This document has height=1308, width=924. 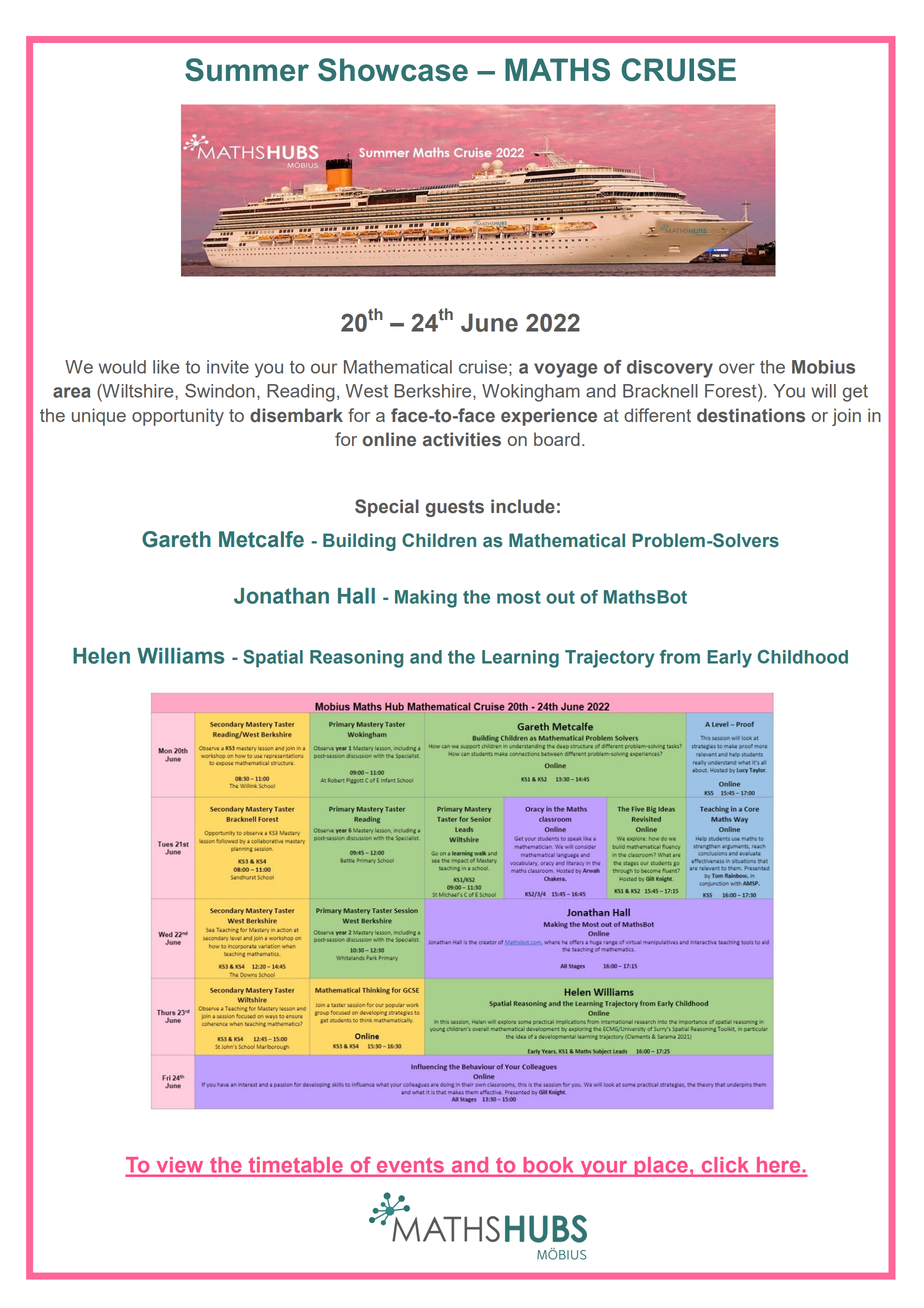 What do you see at coordinates (823, 367) in the document?
I see `Mobius` at bounding box center [823, 367].
